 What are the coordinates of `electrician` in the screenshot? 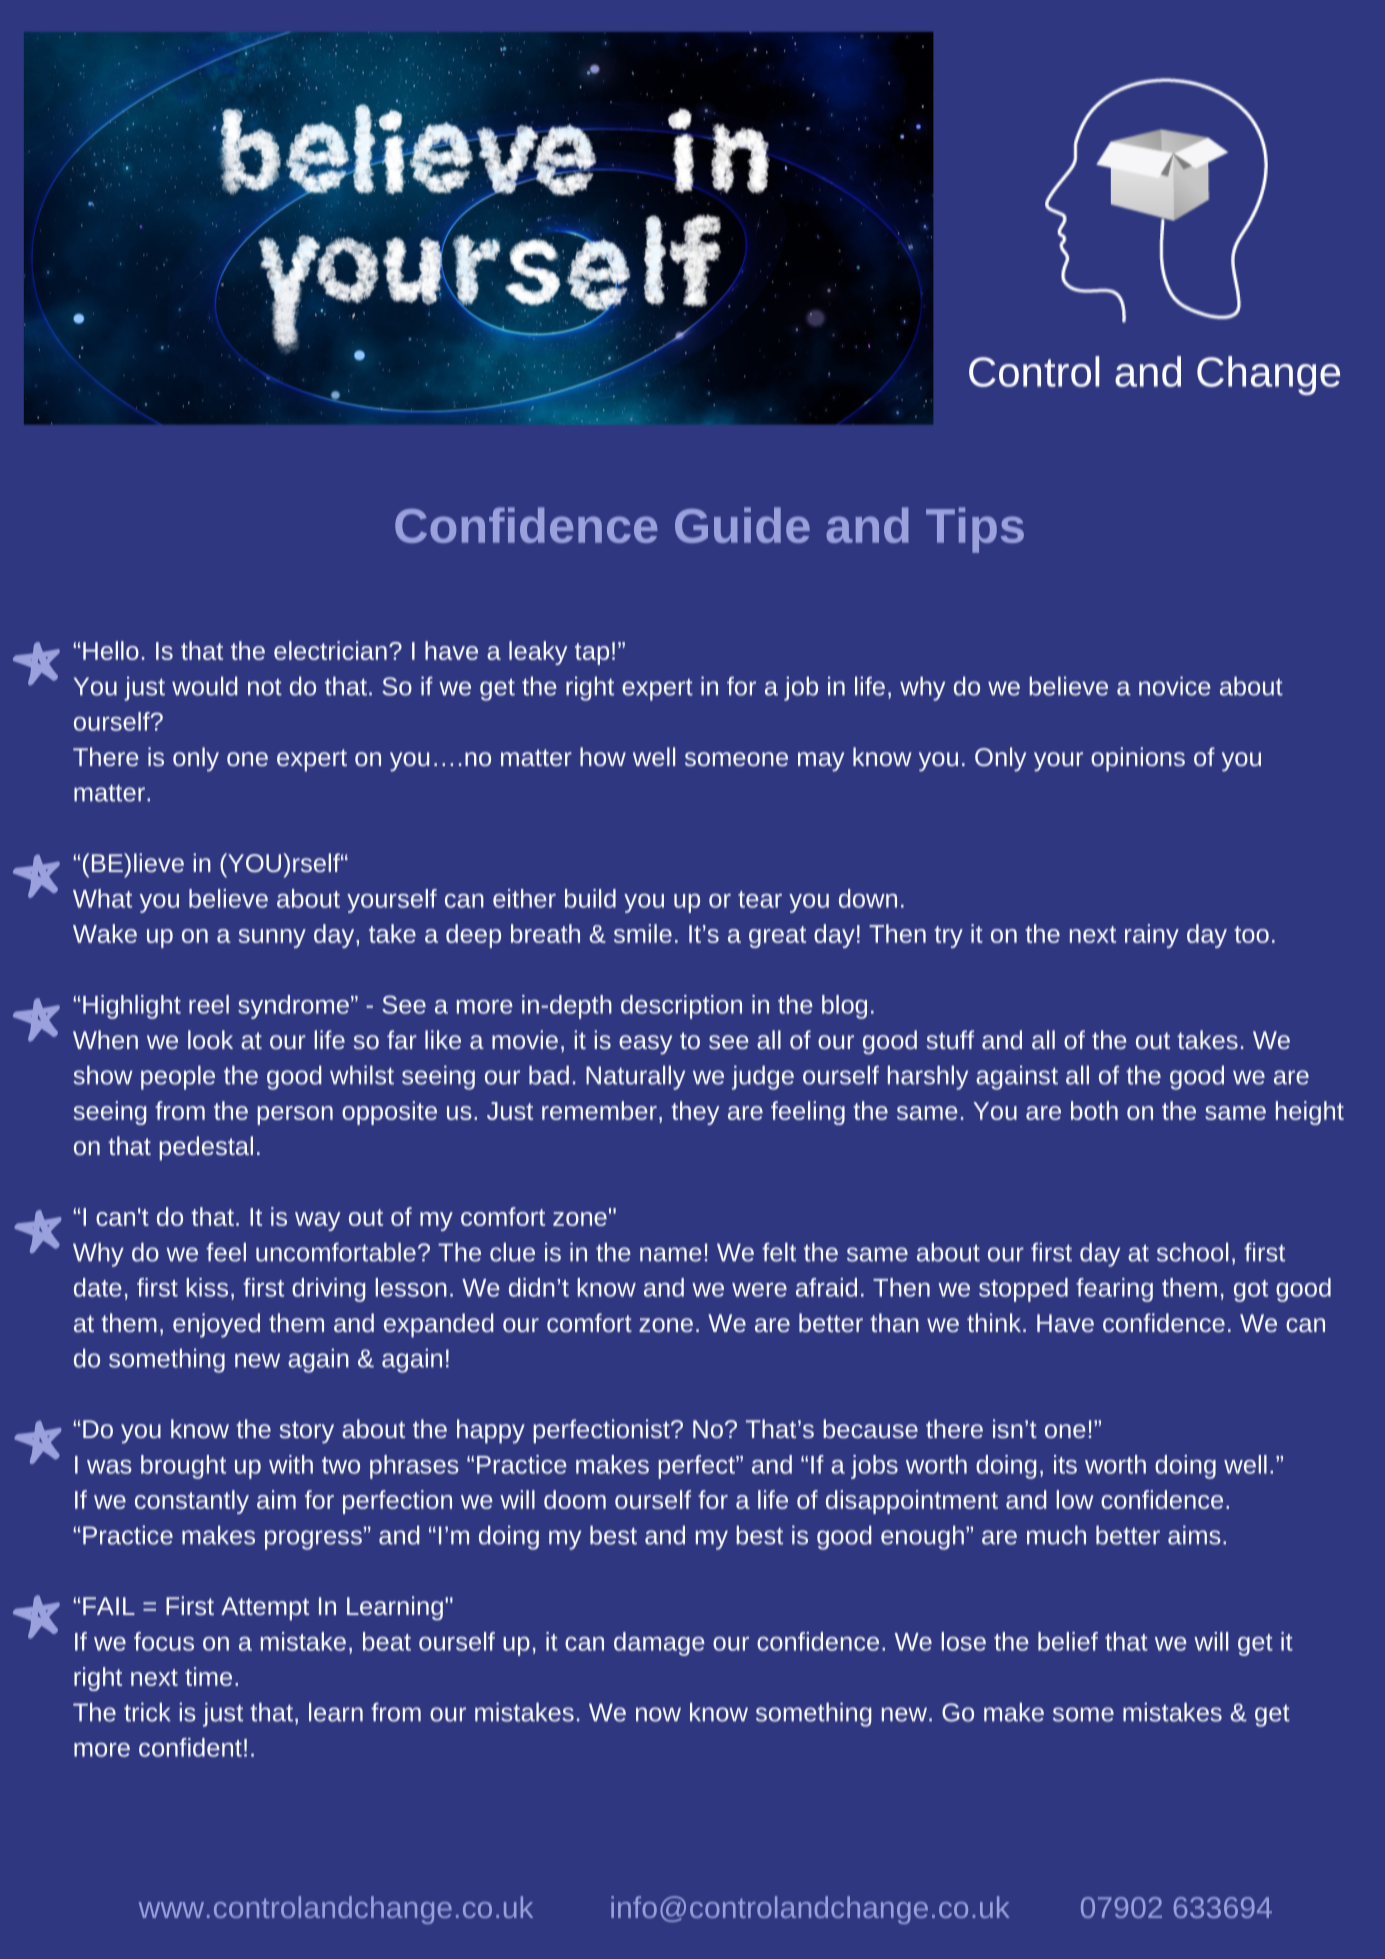 It's located at (330, 650).
